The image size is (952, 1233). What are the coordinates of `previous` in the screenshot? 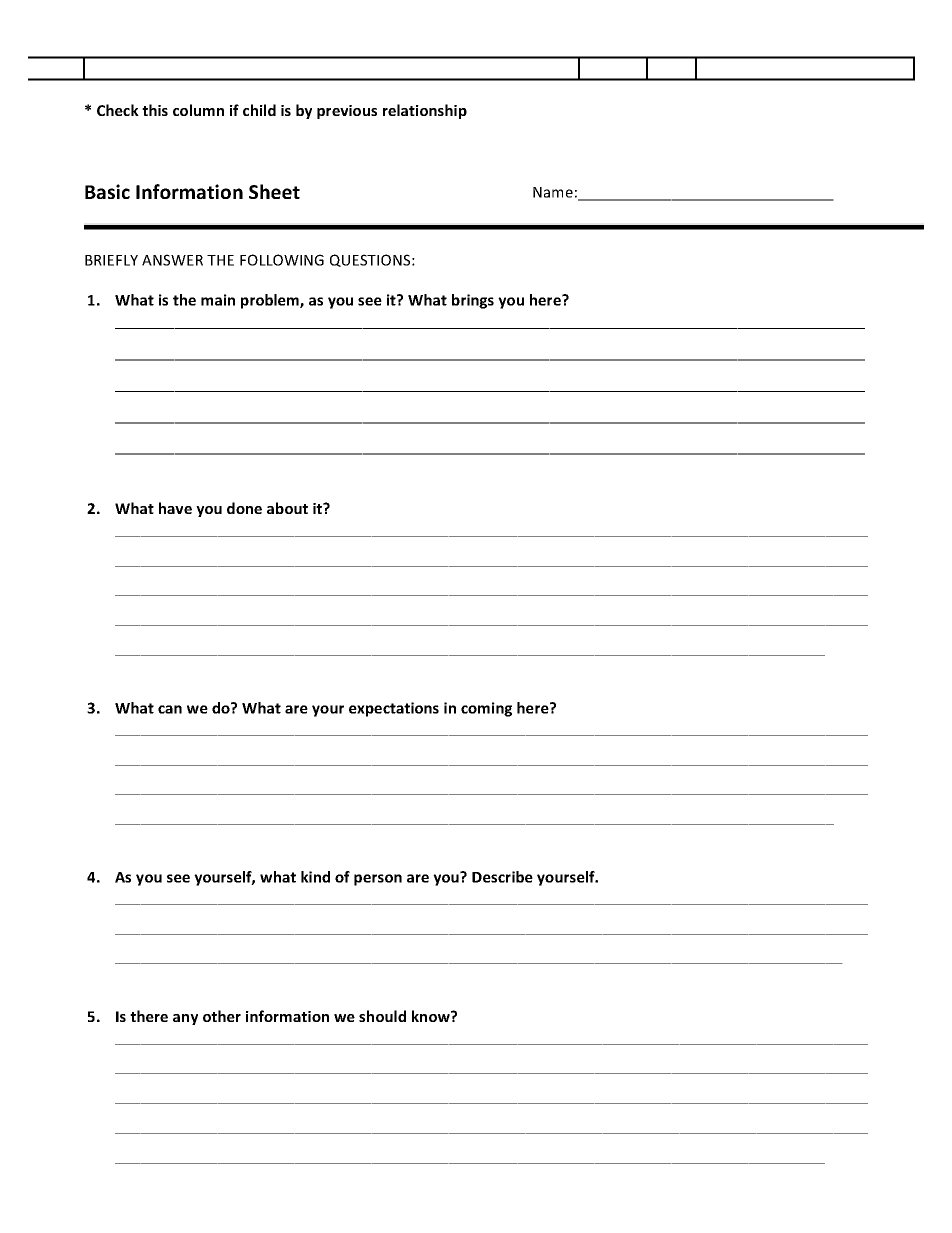 It's located at (347, 112).
